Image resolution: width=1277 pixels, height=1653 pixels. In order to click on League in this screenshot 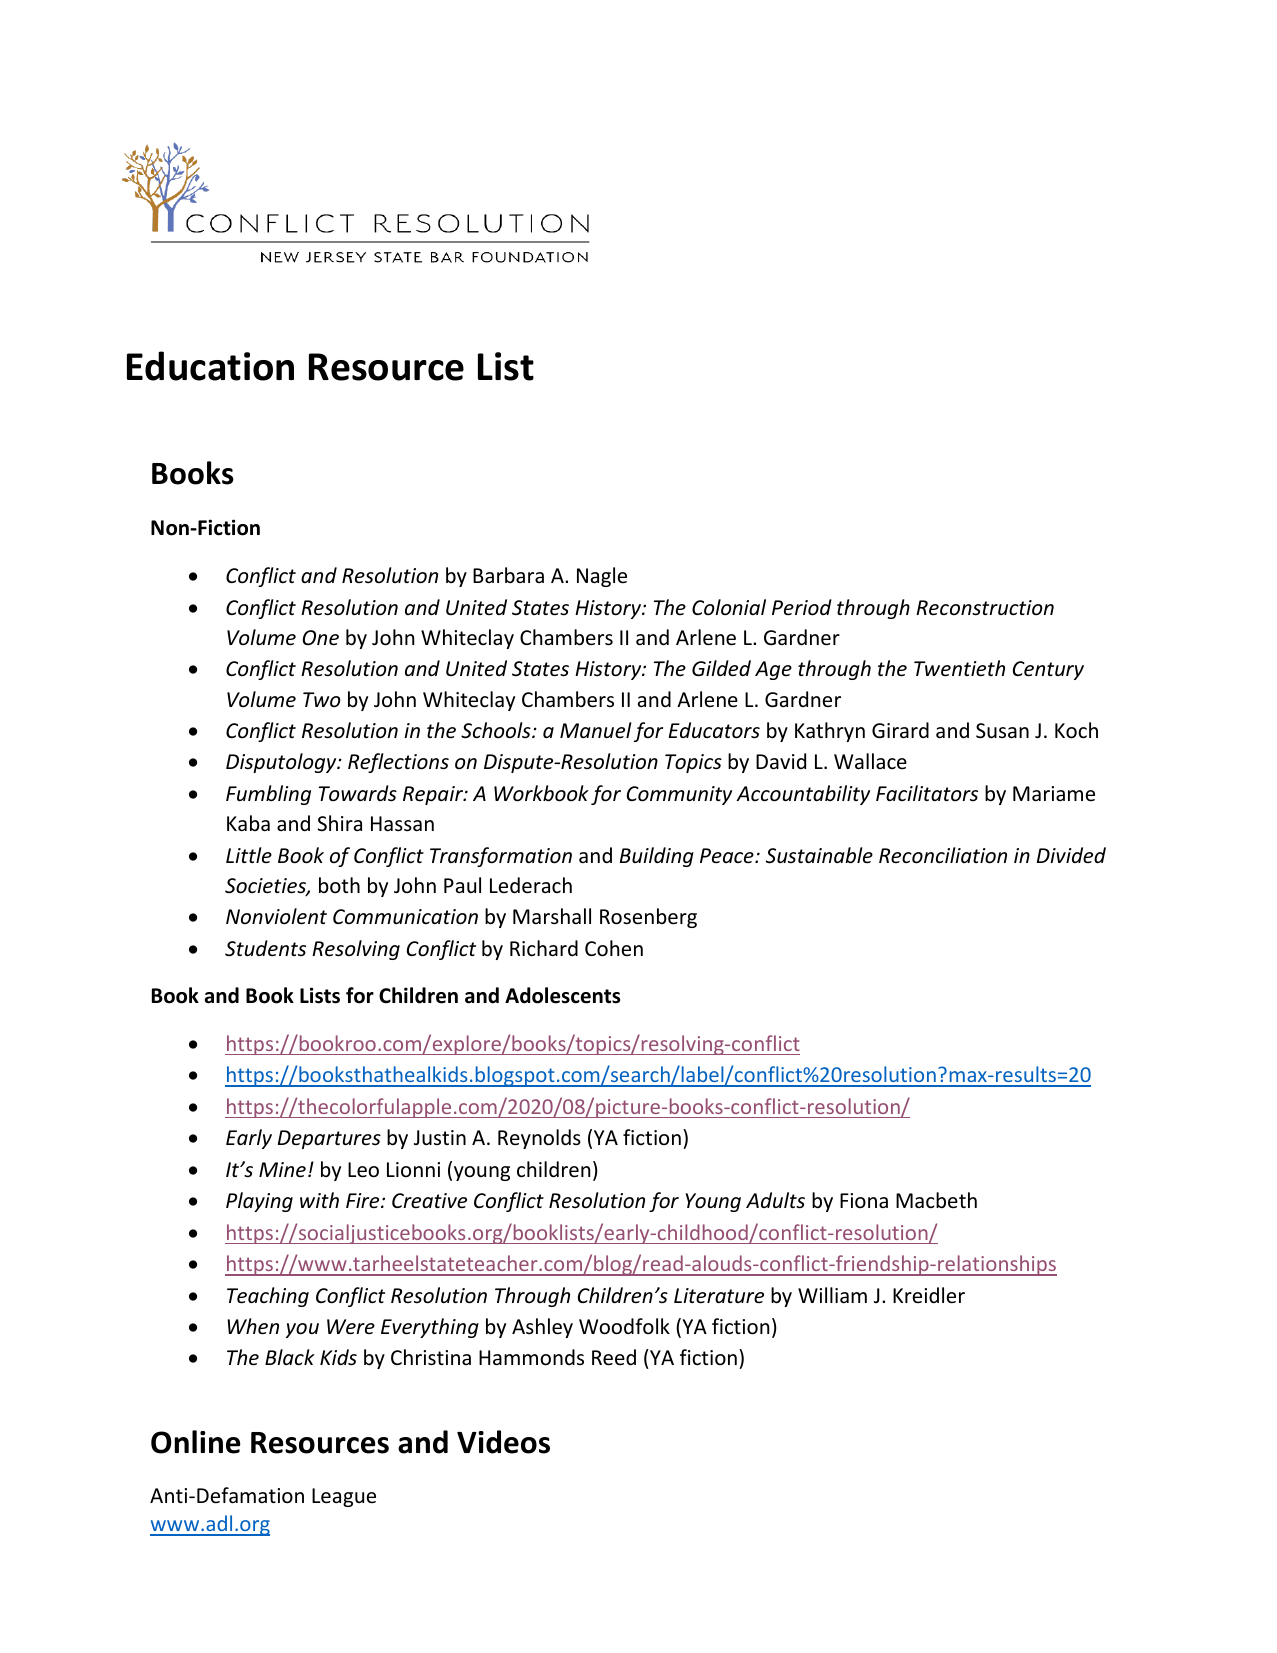, I will do `click(344, 1497)`.
